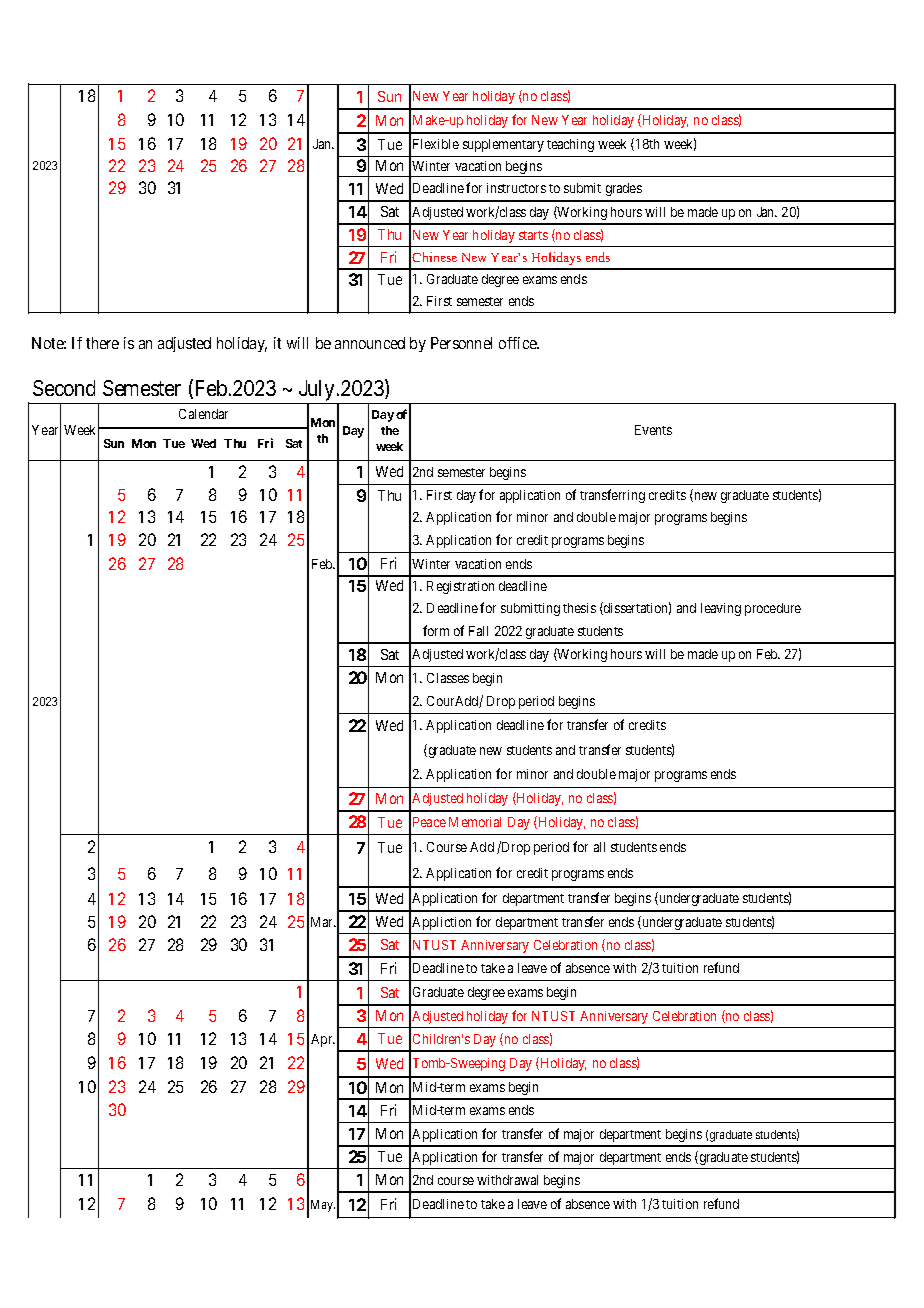 The height and width of the page is (1308, 924). Describe the element at coordinates (460, 587) in the page. I see `Registration` at that location.
